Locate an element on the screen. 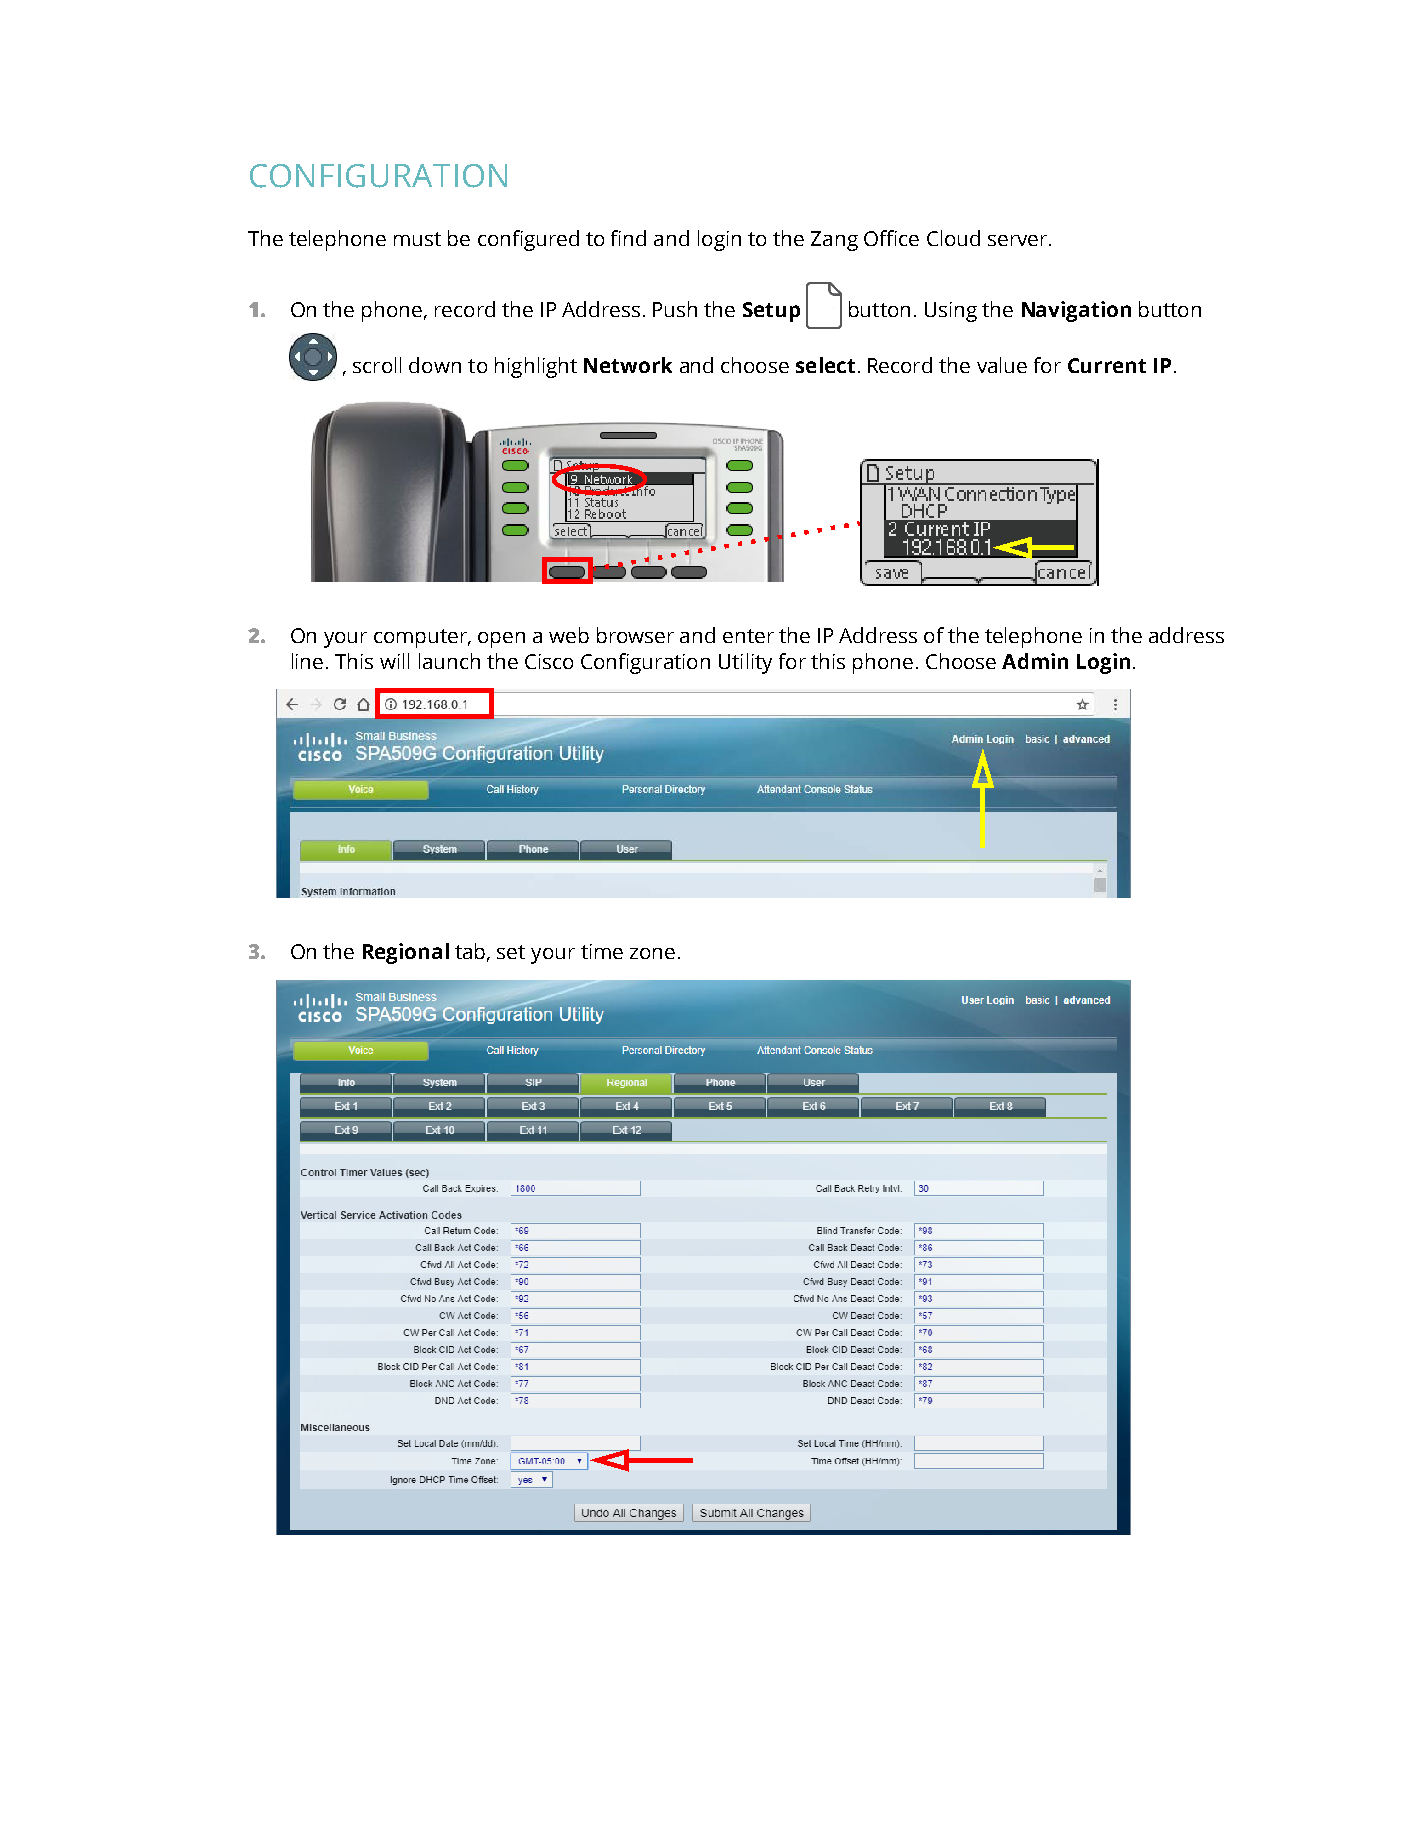 The width and height of the screenshot is (1407, 1821). server is located at coordinates (1019, 240).
